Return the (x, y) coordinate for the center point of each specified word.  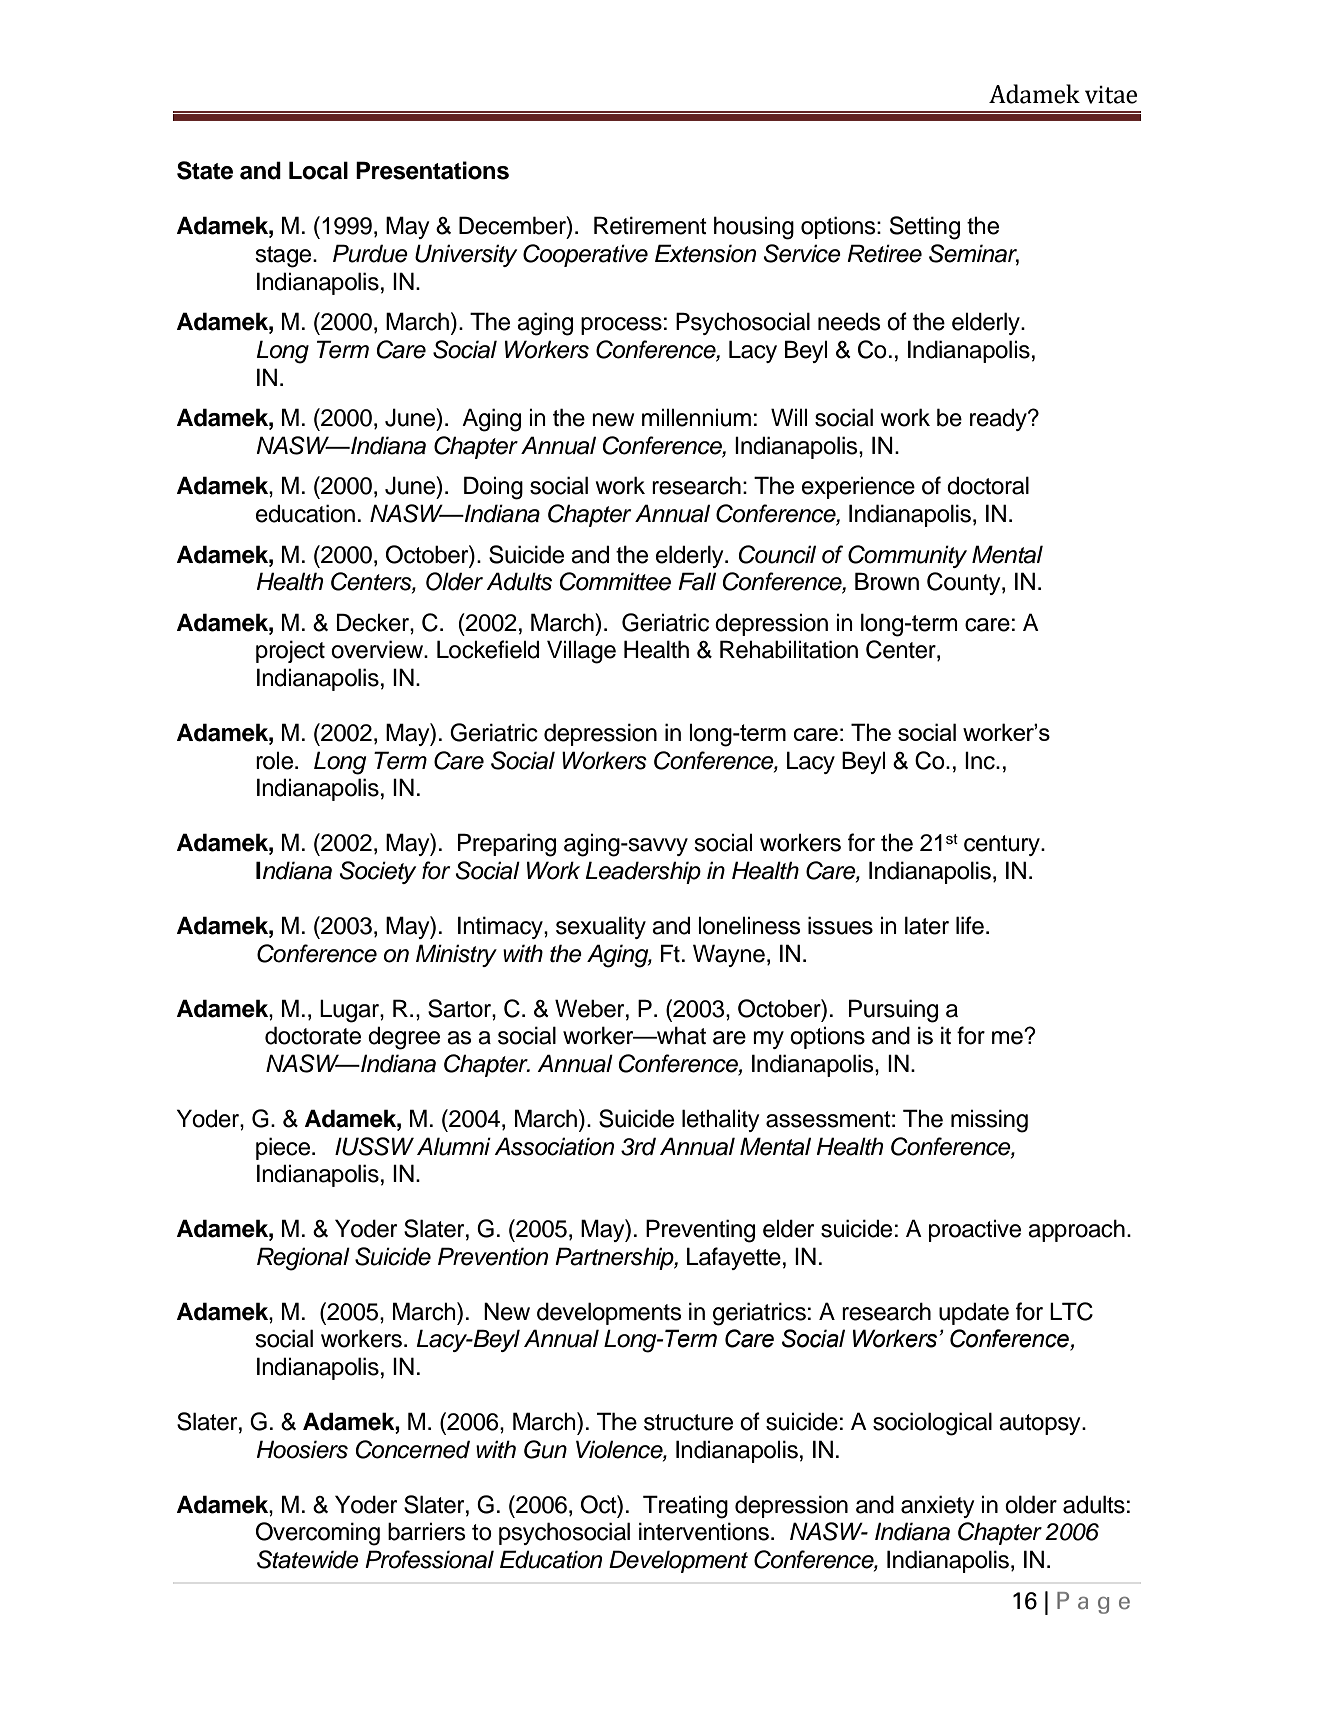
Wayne (729, 955)
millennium (696, 417)
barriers (427, 1531)
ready (999, 419)
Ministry (456, 955)
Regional (303, 1259)
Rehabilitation (789, 649)
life (970, 925)
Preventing (700, 1231)
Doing (493, 488)
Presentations (432, 170)
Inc (981, 760)
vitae (1111, 95)
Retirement (650, 225)
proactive (975, 1230)
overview (378, 649)
